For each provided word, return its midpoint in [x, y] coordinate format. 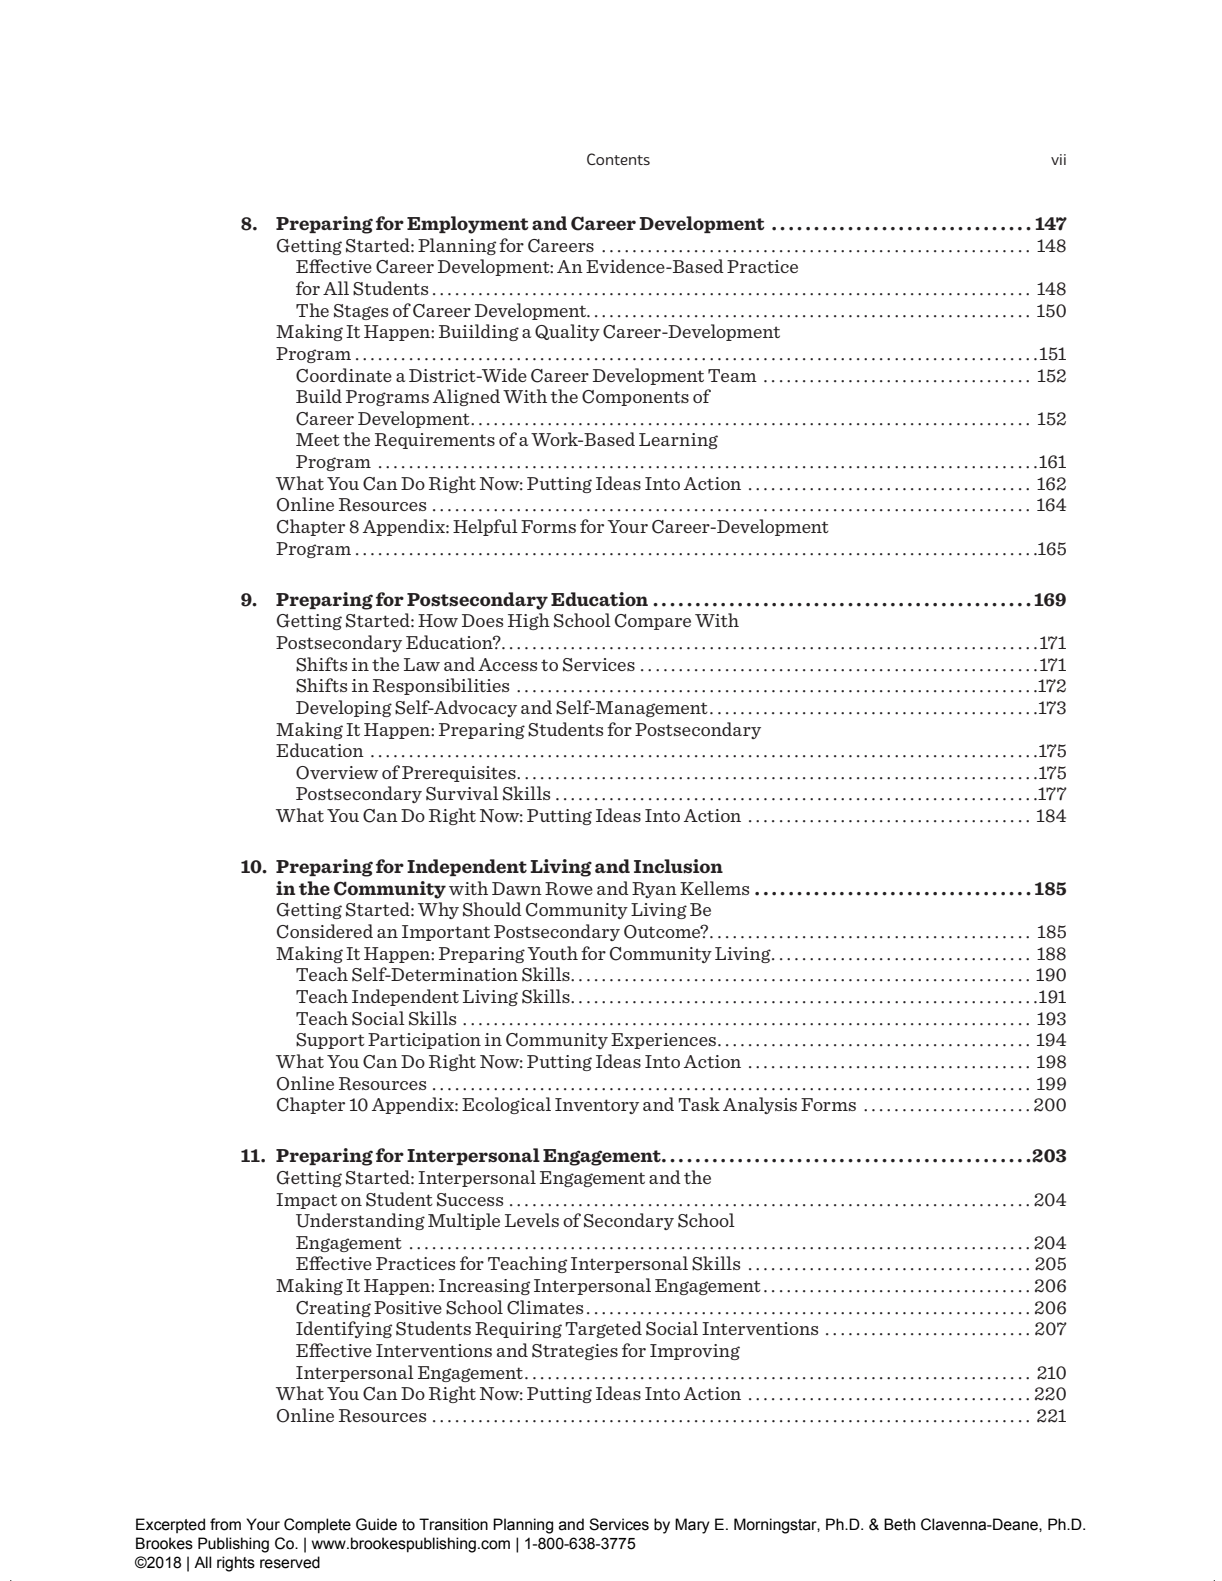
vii [1058, 159]
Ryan [654, 890]
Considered [325, 931]
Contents [618, 159]
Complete [317, 1526]
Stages [361, 312]
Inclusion [678, 866]
